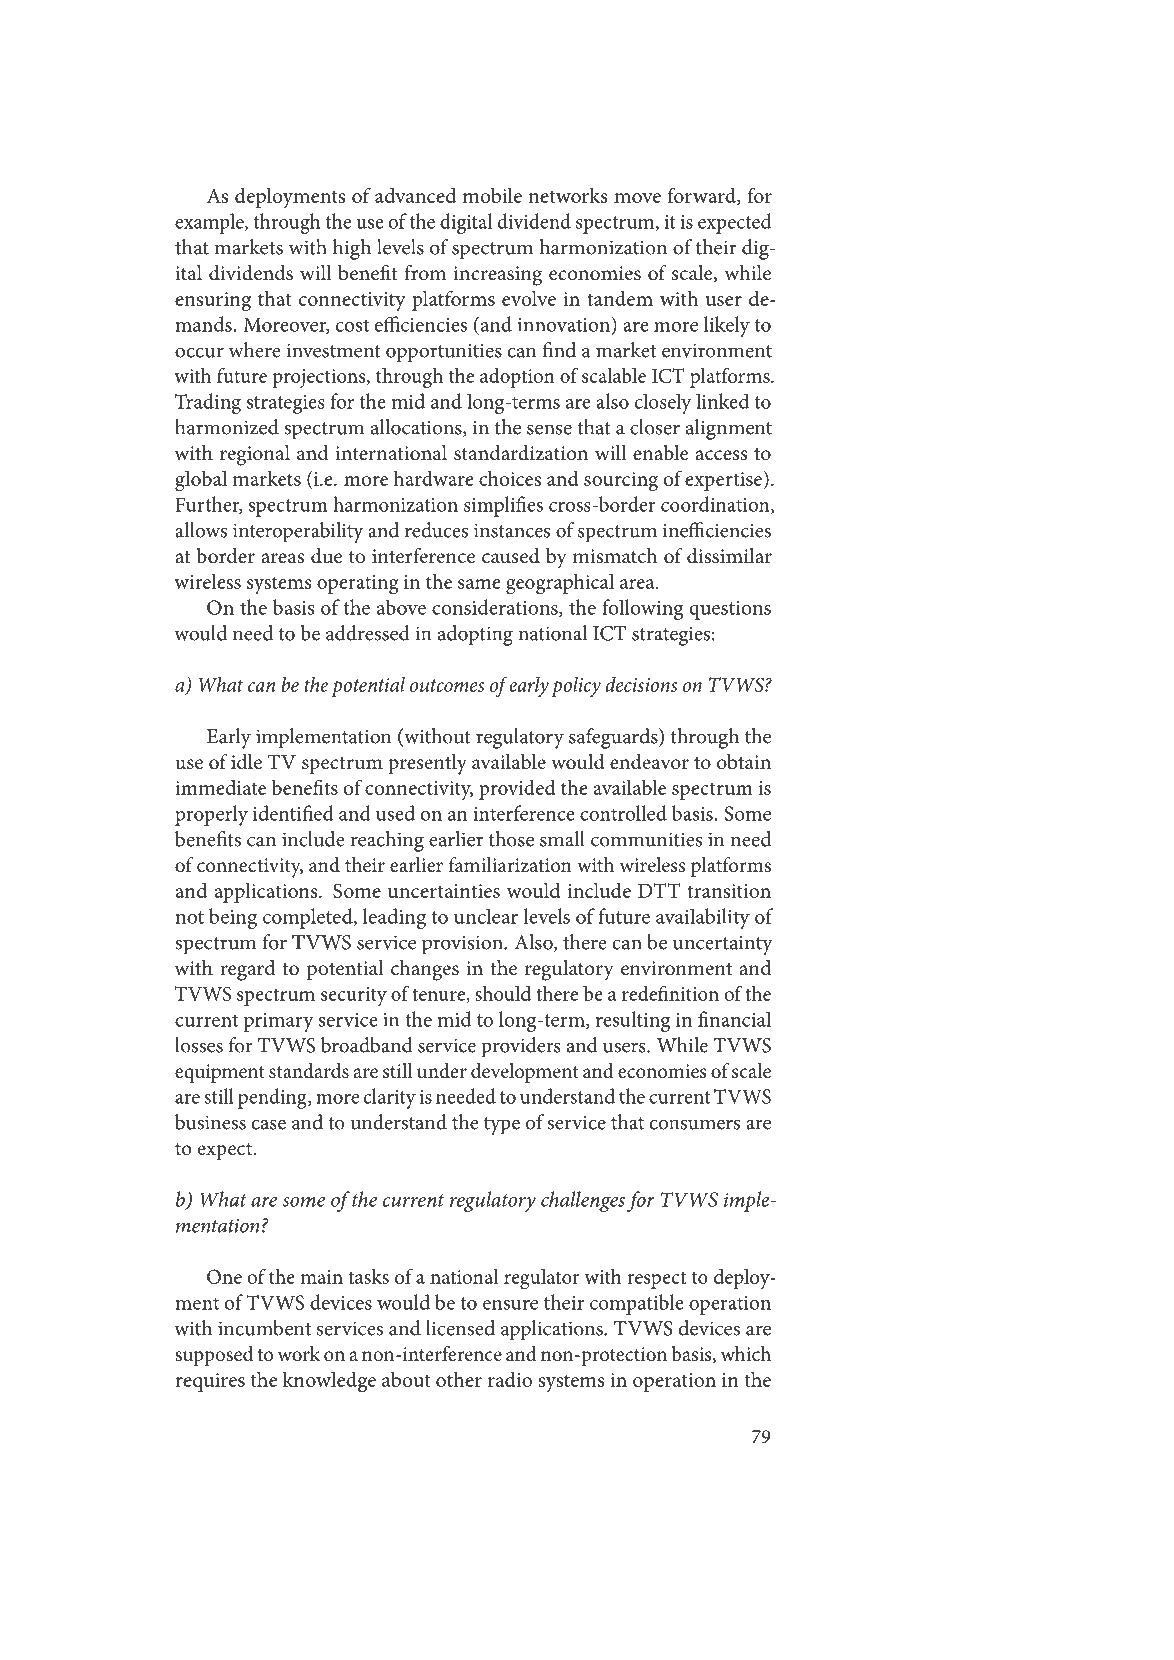 The height and width of the image is (1660, 1174). What do you see at coordinates (702, 196) in the image?
I see `forward` at bounding box center [702, 196].
